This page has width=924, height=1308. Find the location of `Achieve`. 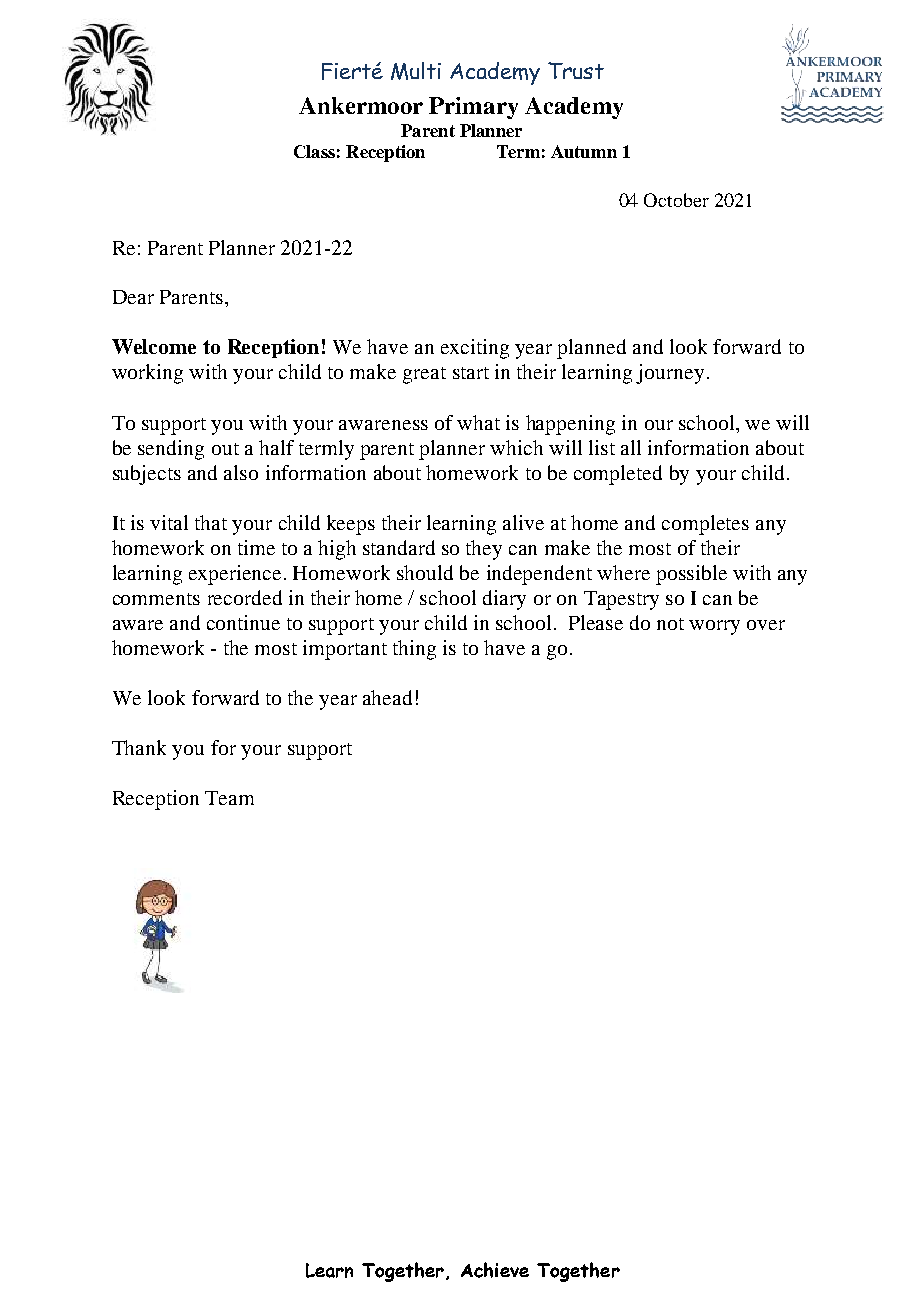

Achieve is located at coordinates (495, 1270).
